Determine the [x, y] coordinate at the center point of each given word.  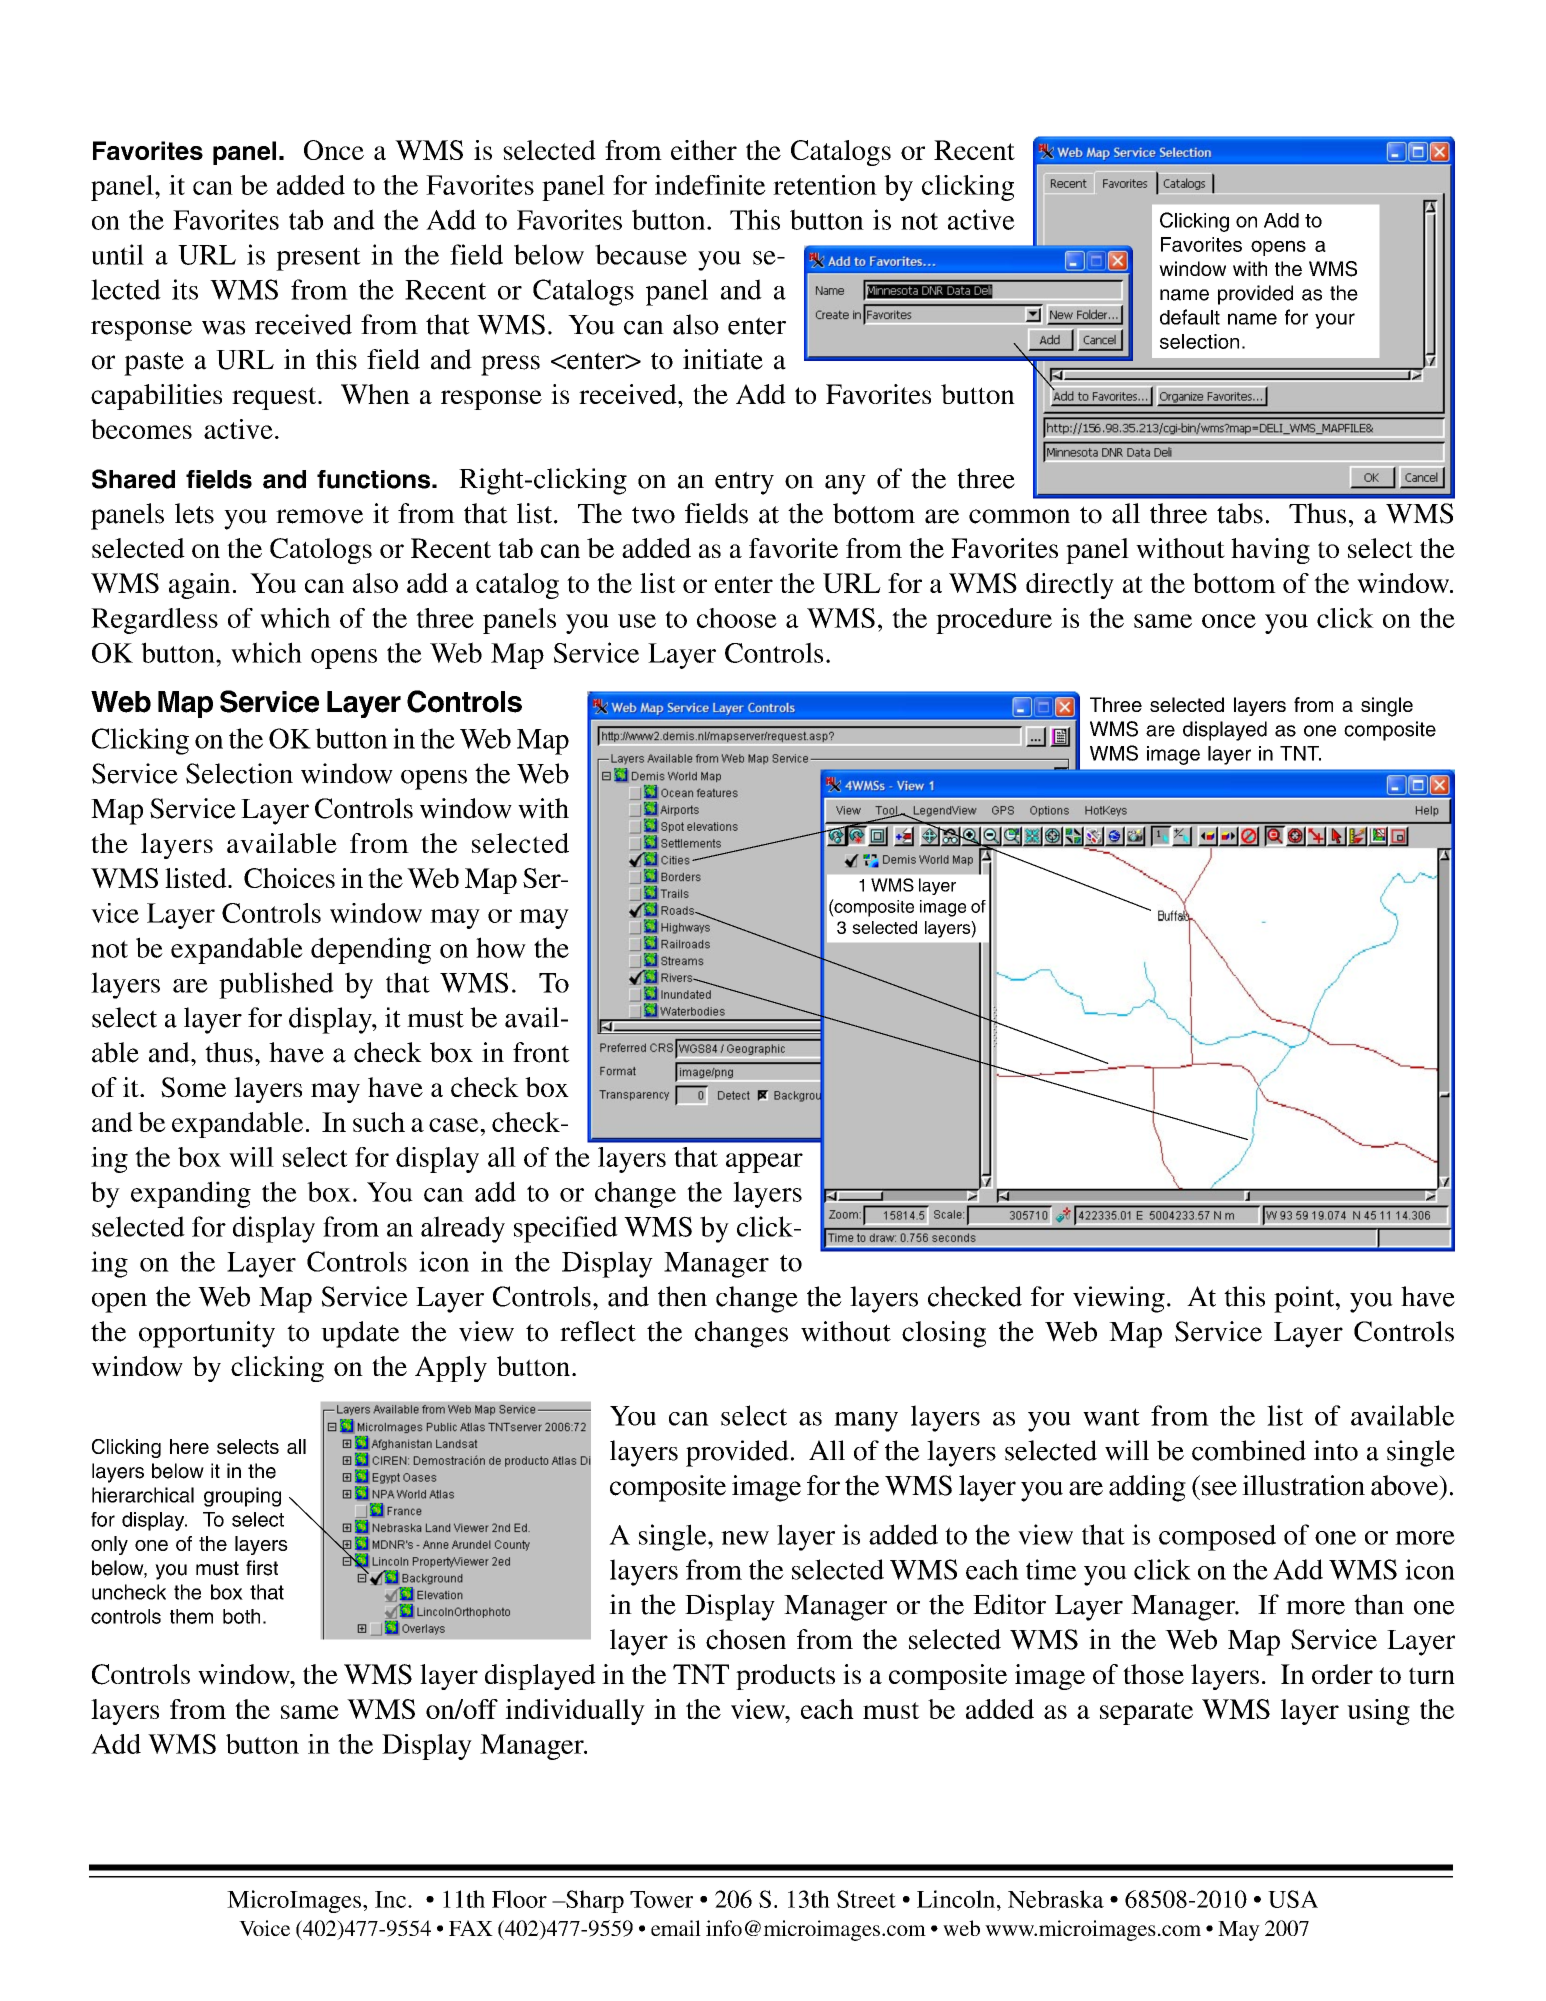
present [318, 259]
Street [866, 1899]
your [1335, 321]
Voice [264, 1928]
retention [825, 185]
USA [1293, 1899]
